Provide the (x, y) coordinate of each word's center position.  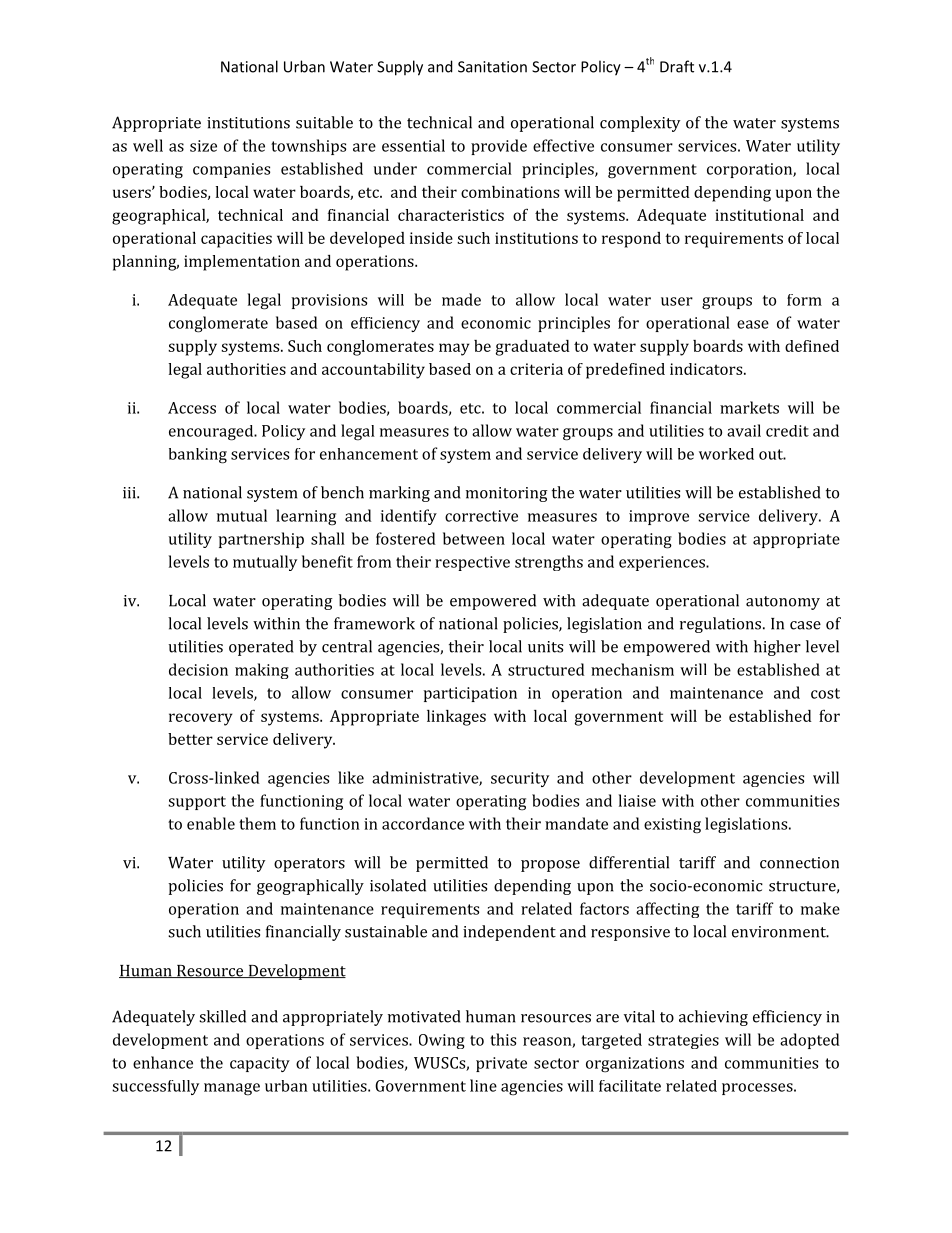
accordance (423, 823)
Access (192, 408)
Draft (677, 66)
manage (232, 1089)
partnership (261, 540)
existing (672, 826)
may (454, 349)
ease (753, 324)
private (501, 1064)
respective (472, 563)
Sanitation (492, 67)
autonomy (783, 603)
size (203, 146)
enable (211, 823)
